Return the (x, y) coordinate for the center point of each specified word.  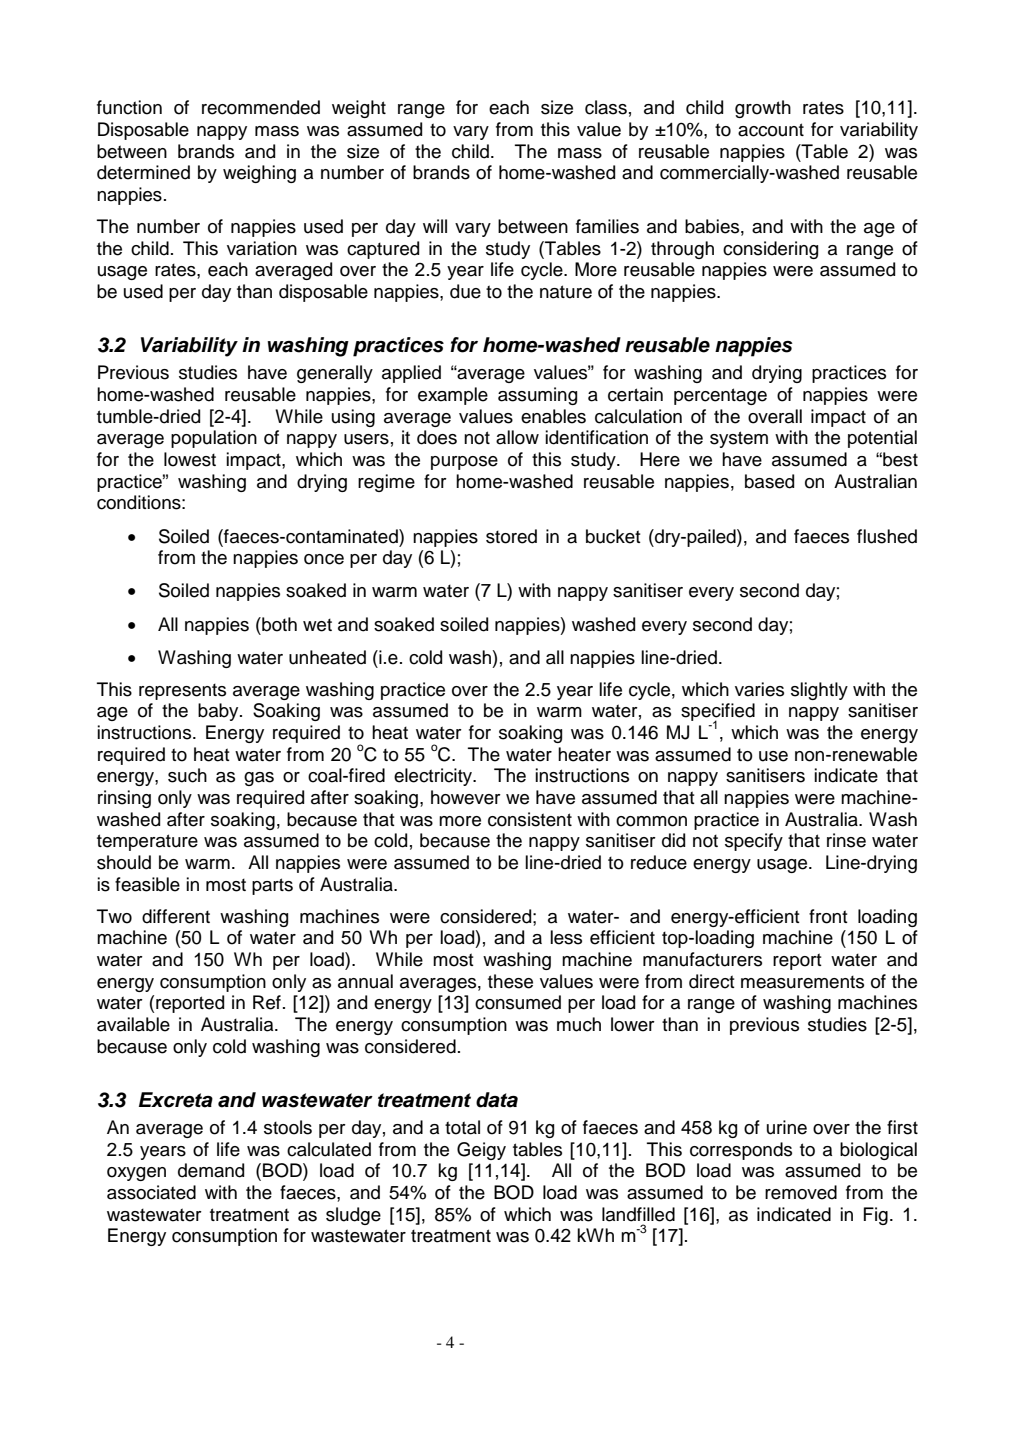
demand (211, 1170)
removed (801, 1192)
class (606, 107)
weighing (259, 174)
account (771, 130)
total (462, 1127)
